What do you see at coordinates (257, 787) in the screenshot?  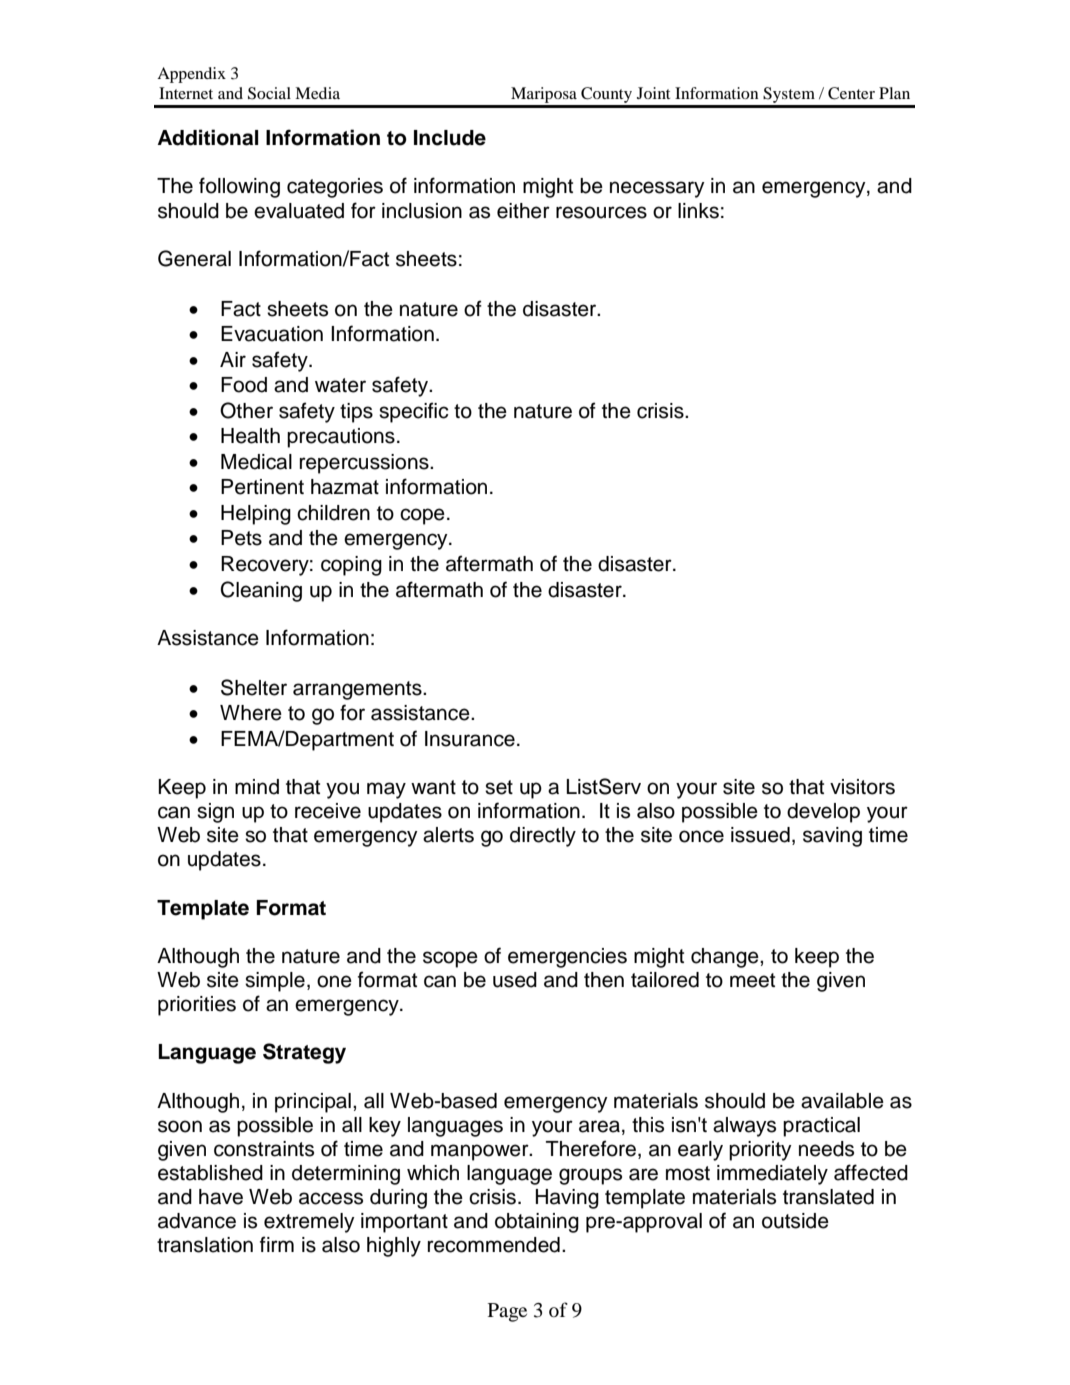 I see `mind` at bounding box center [257, 787].
